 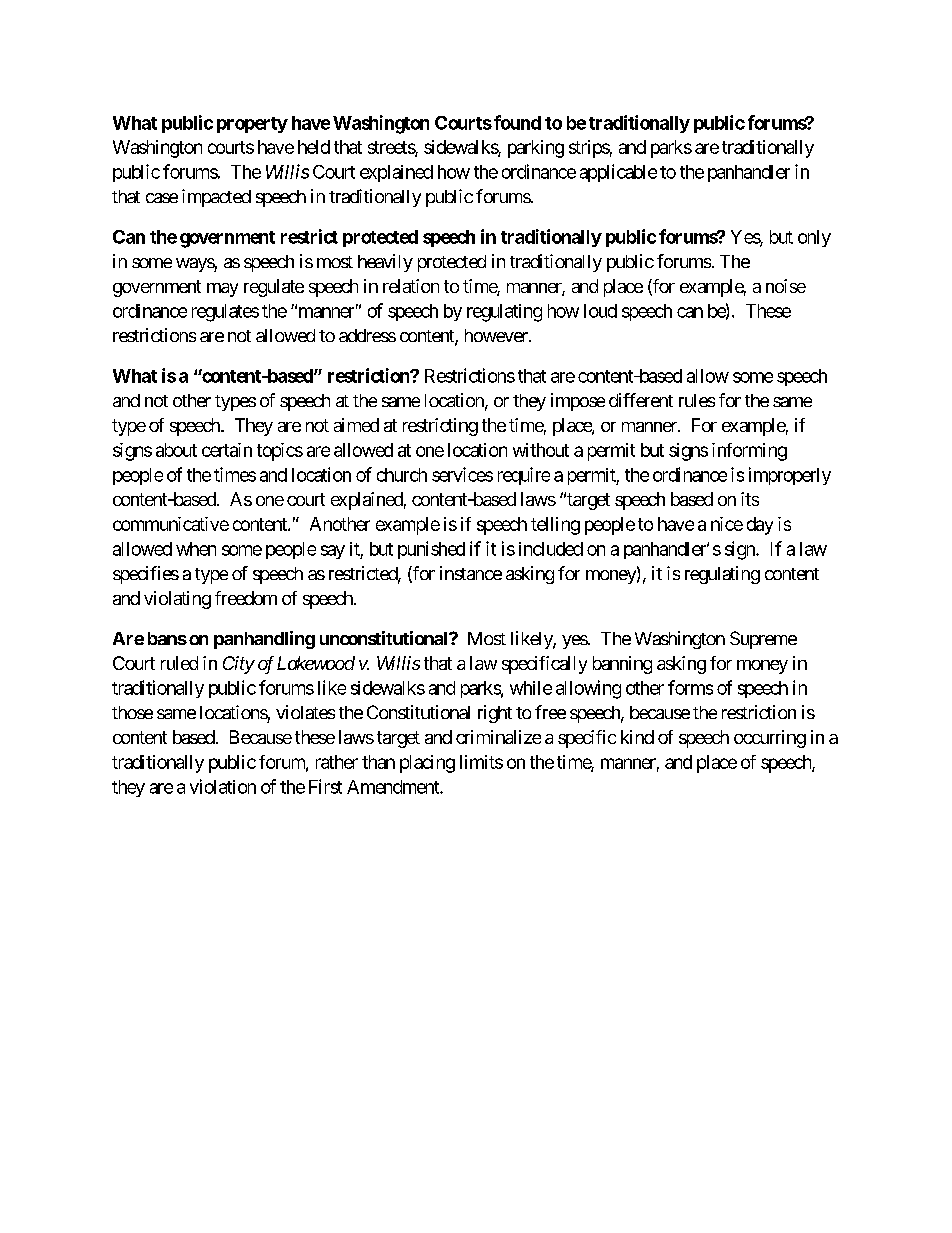 I want to click on placing, so click(x=427, y=764).
